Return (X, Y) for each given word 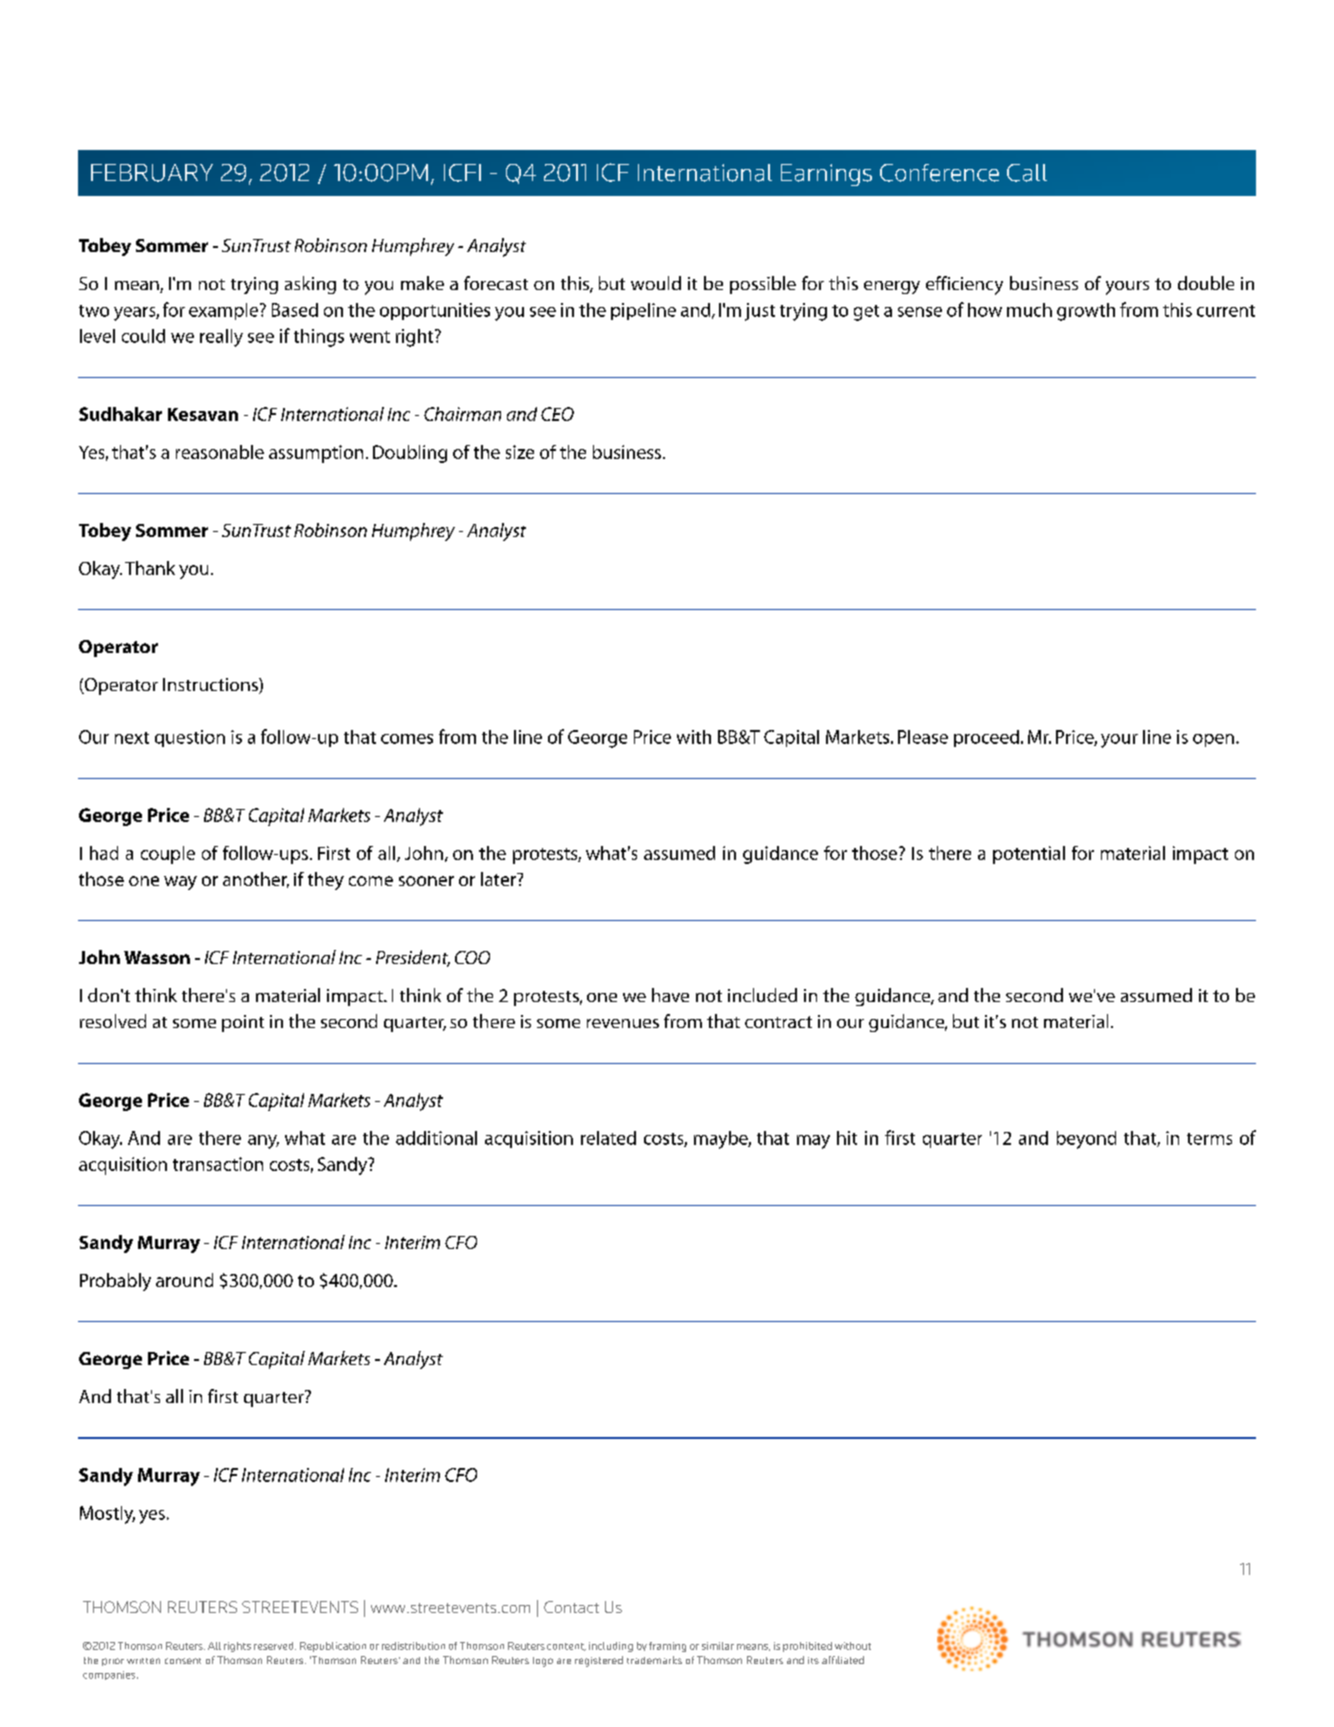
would (656, 283)
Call (1027, 173)
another (256, 880)
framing (667, 1647)
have (670, 995)
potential (1029, 855)
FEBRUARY (152, 173)
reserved (275, 1646)
